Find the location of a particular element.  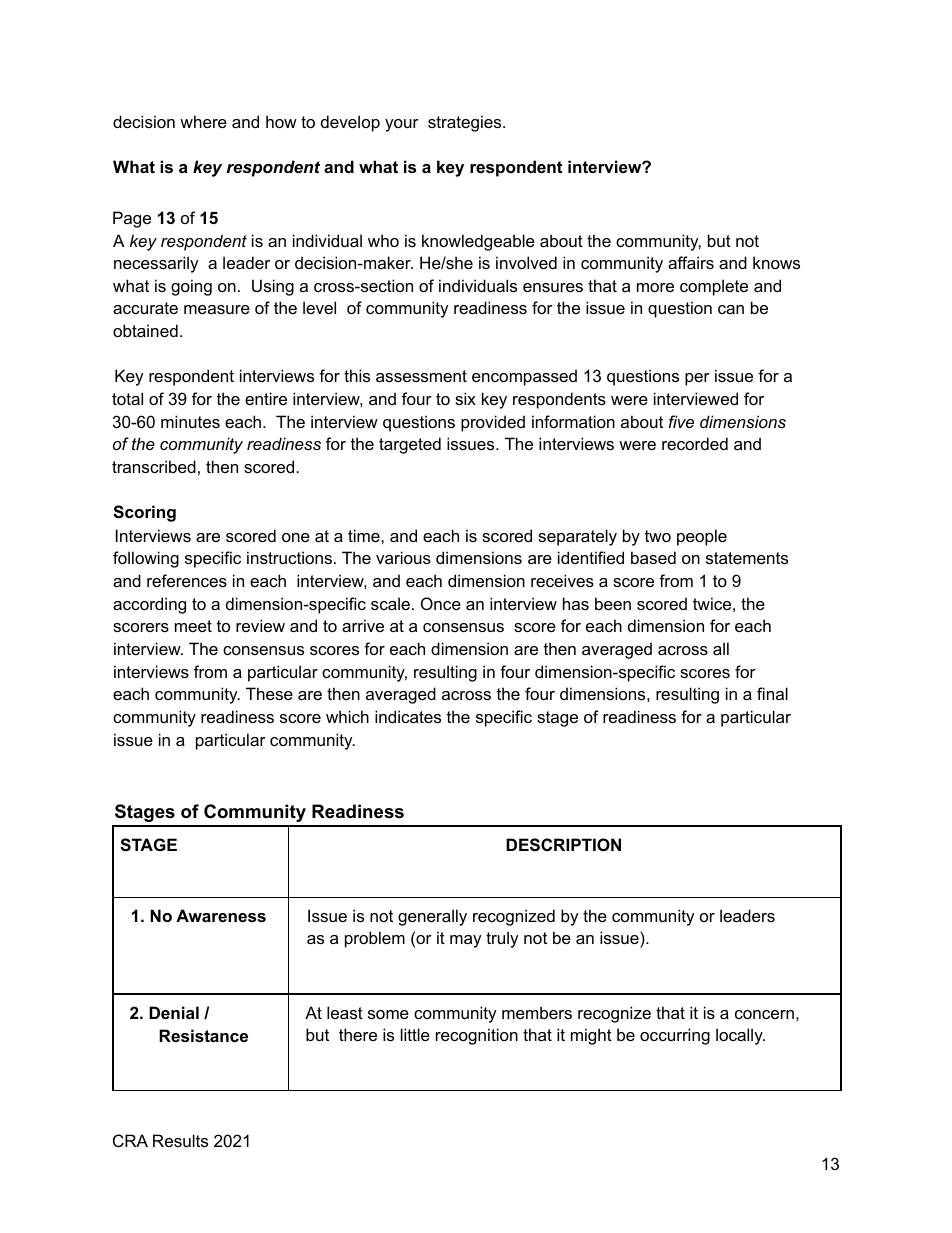

final is located at coordinates (772, 693).
